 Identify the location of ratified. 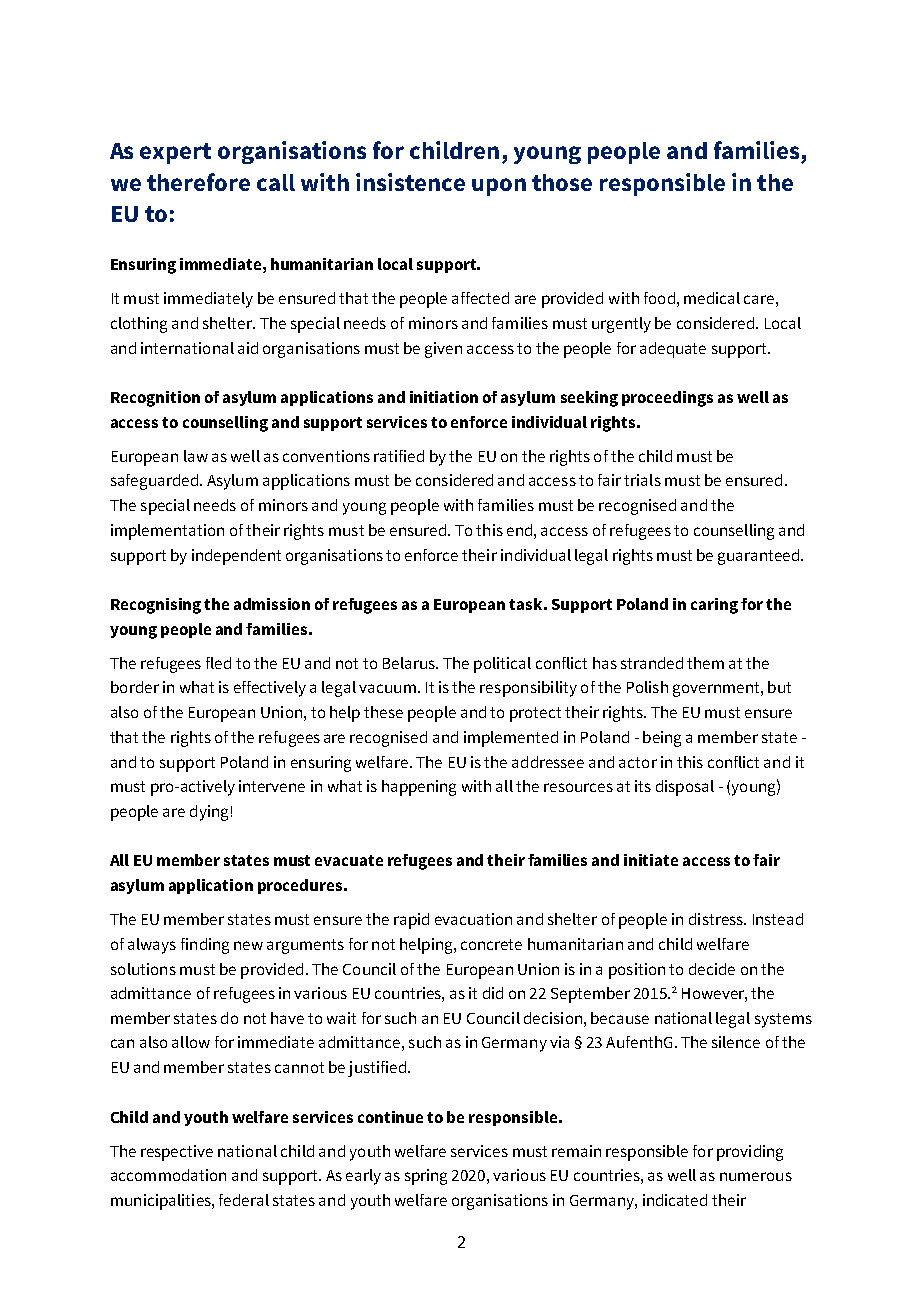
(399, 456).
